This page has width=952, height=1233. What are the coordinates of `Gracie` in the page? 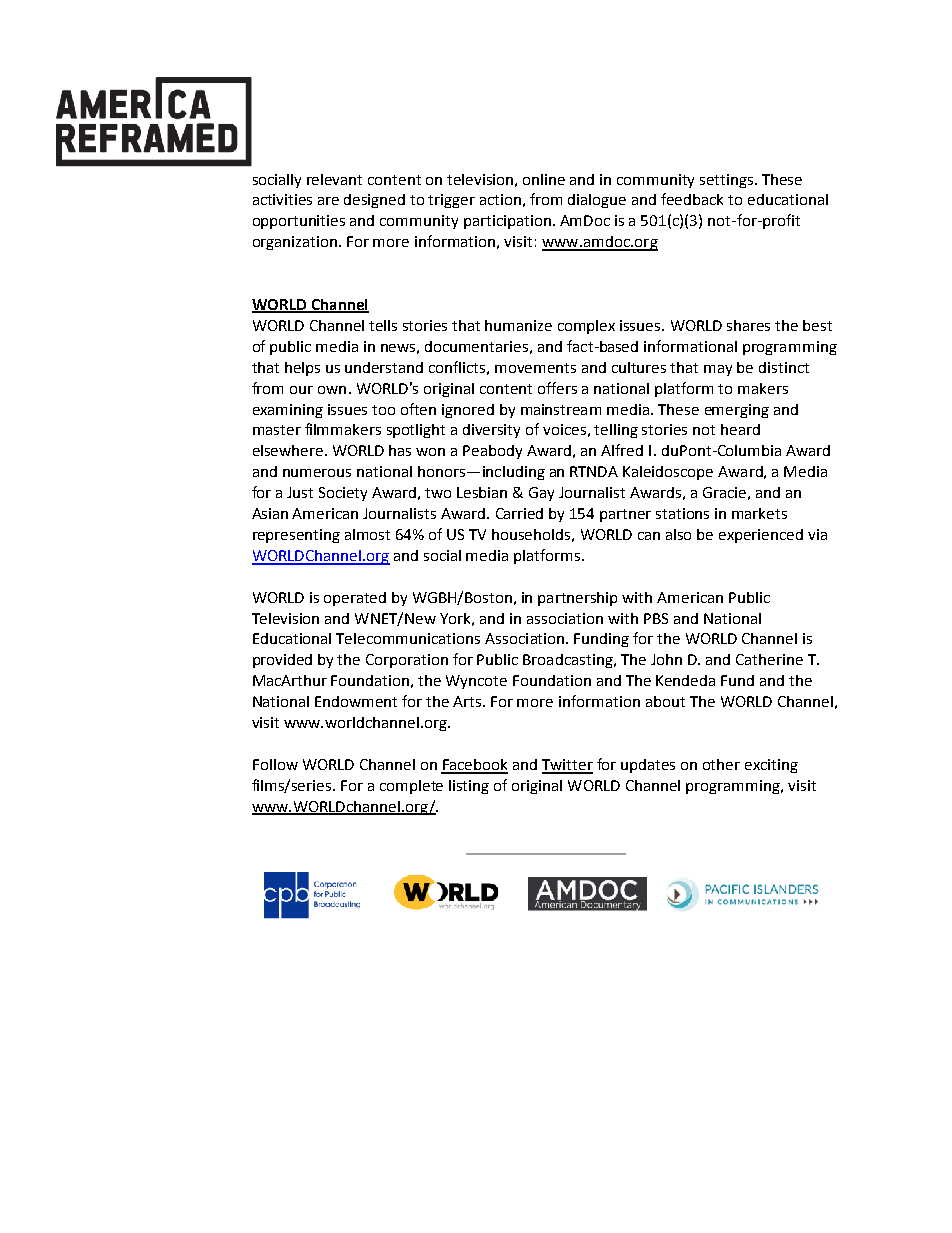 It's located at (724, 492).
